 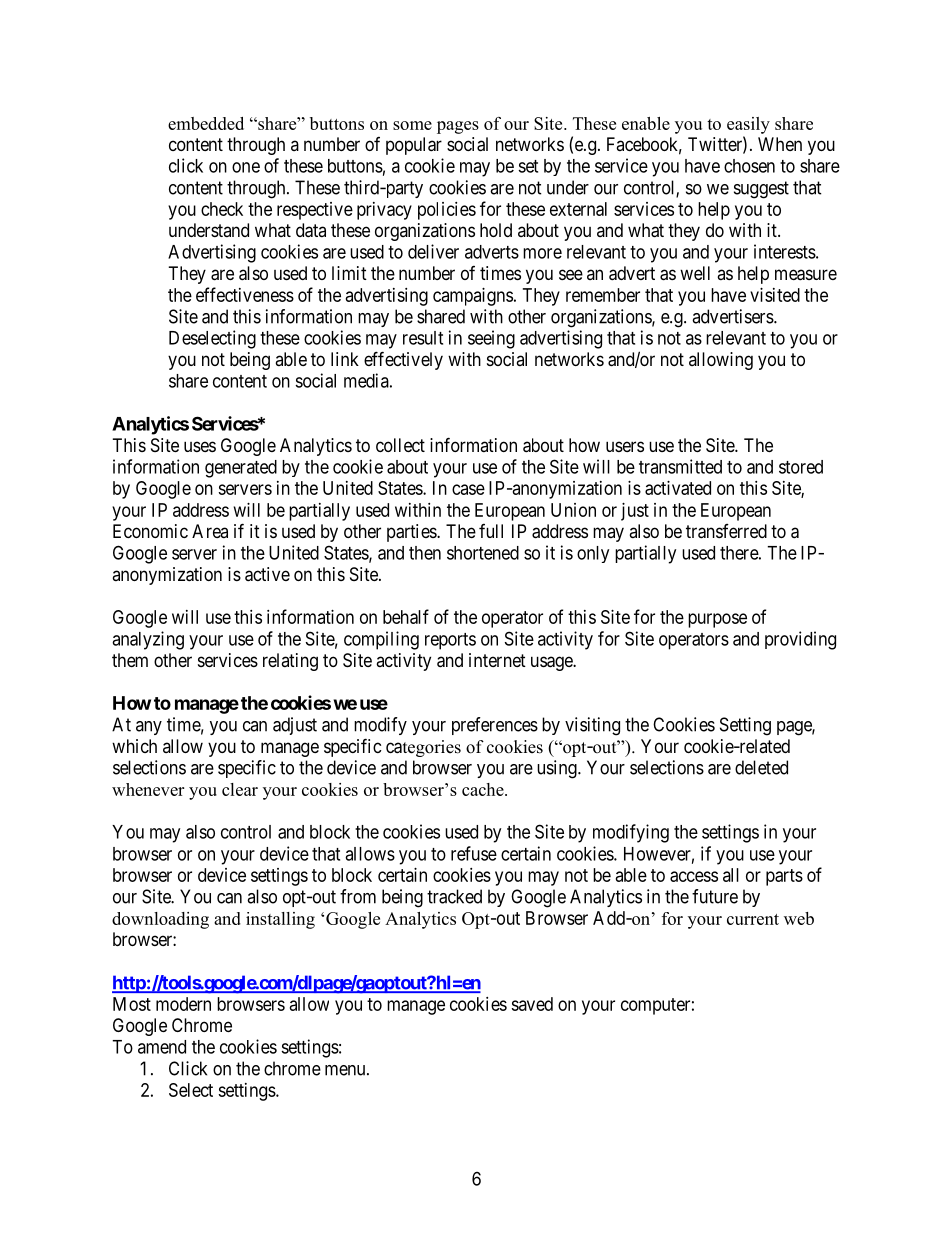 What do you see at coordinates (753, 919) in the screenshot?
I see `current` at bounding box center [753, 919].
